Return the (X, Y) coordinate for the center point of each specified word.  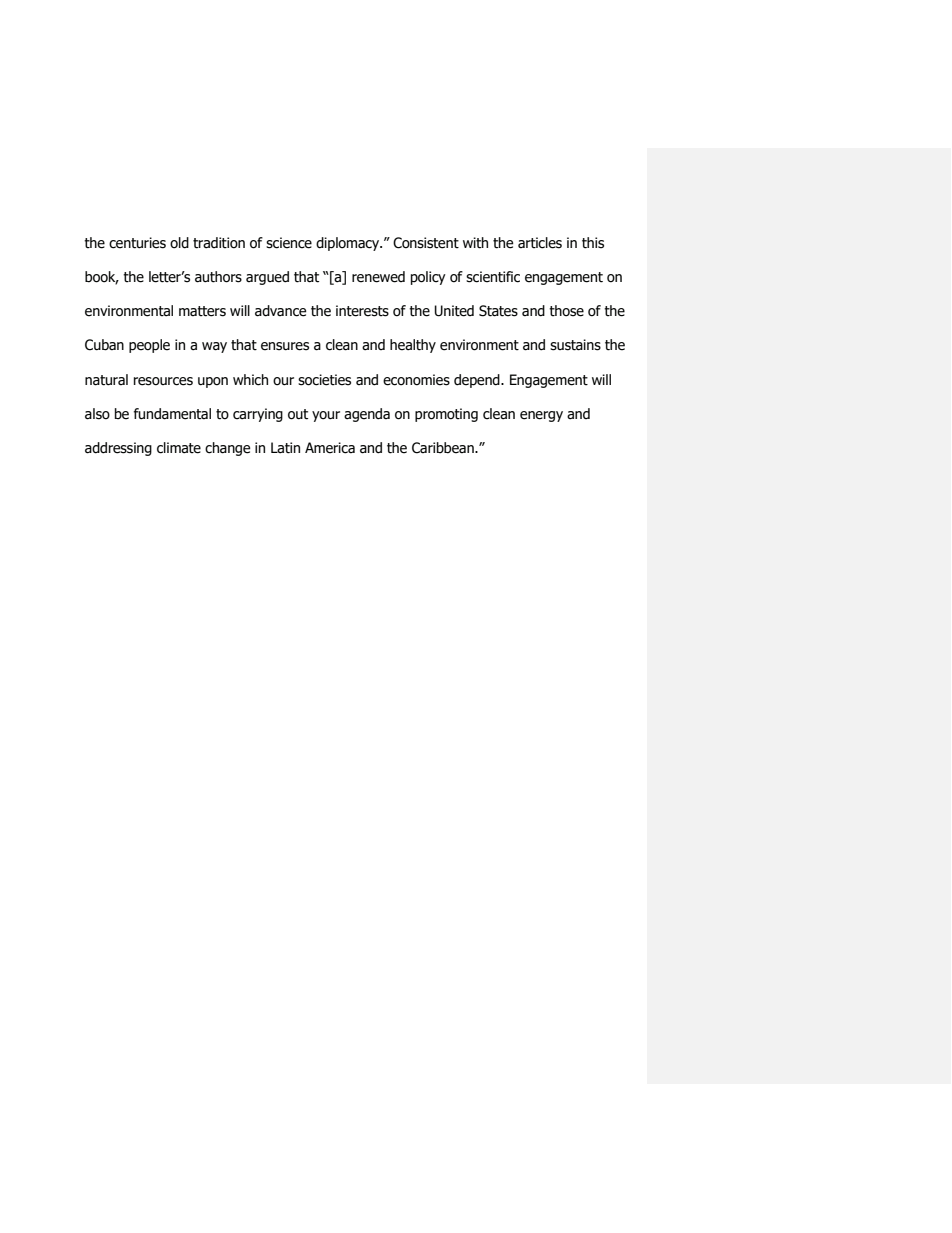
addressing (118, 449)
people (149, 346)
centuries (137, 243)
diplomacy (349, 244)
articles (540, 243)
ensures (285, 346)
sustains (575, 345)
